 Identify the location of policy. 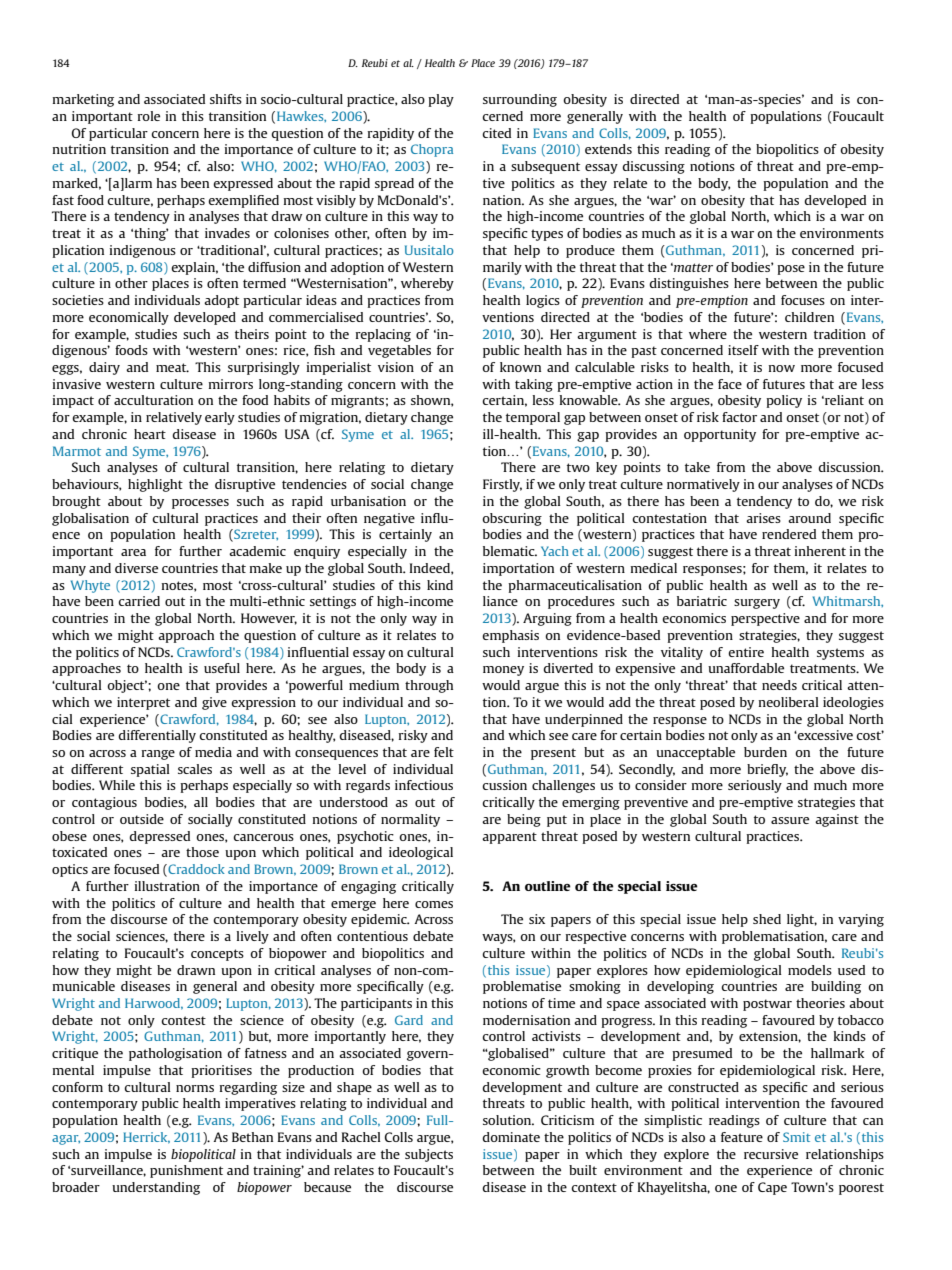
(784, 401).
